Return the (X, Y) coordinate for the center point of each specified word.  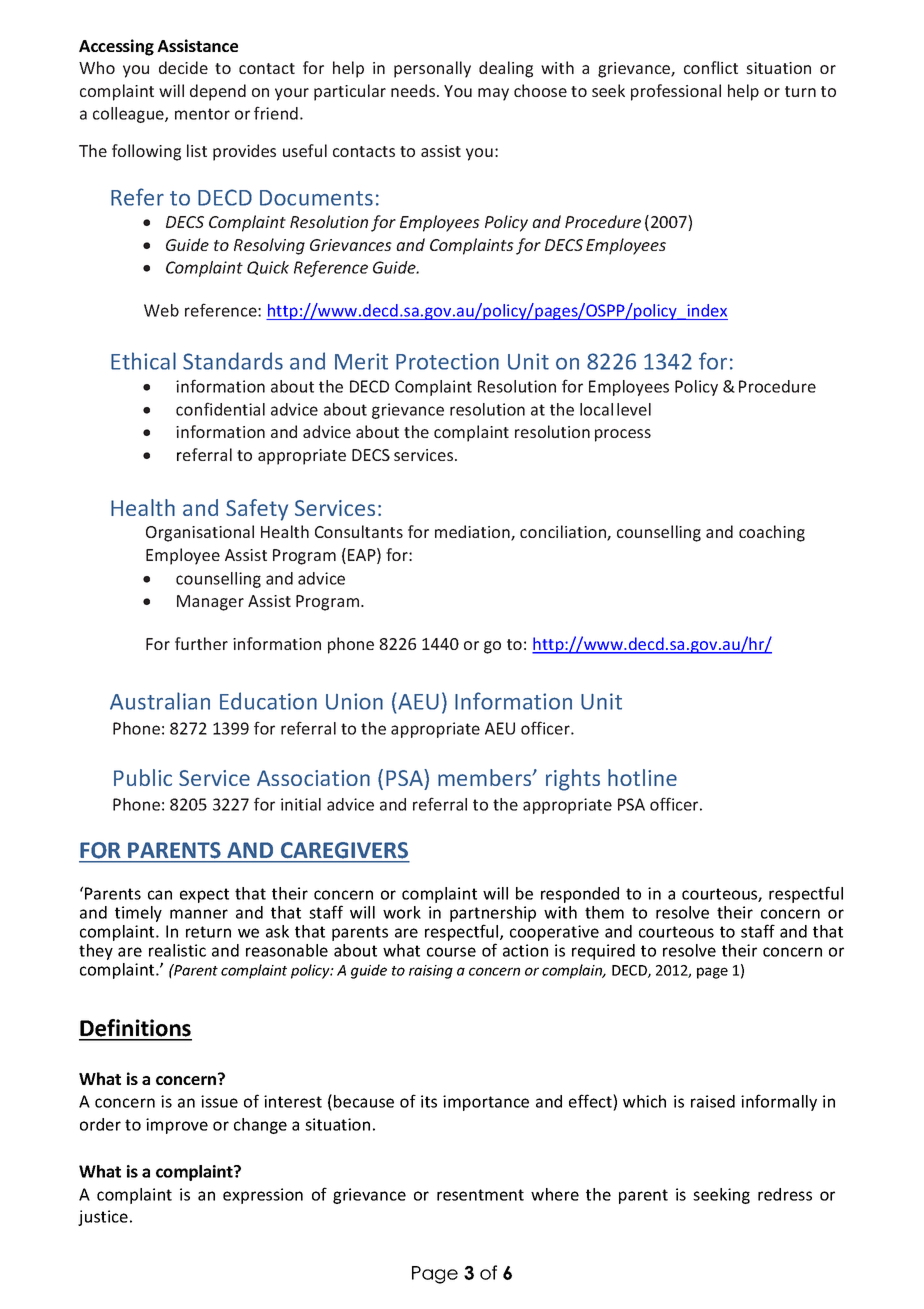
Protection (447, 361)
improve (177, 1126)
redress (785, 1194)
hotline (642, 777)
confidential (220, 409)
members (486, 777)
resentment (480, 1195)
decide (183, 67)
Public (143, 777)
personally (432, 69)
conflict (711, 67)
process (623, 435)
